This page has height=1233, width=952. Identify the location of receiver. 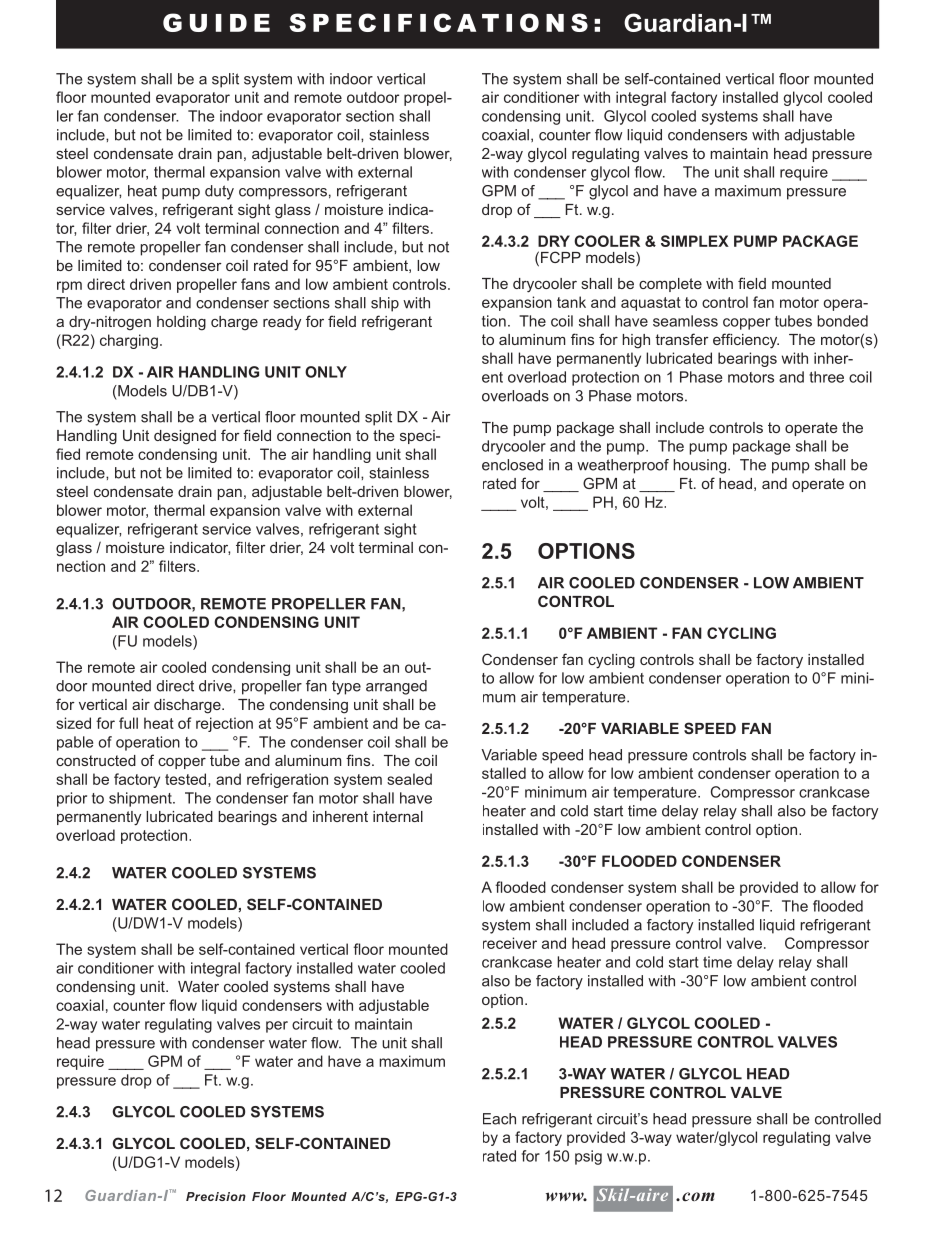
(510, 943).
